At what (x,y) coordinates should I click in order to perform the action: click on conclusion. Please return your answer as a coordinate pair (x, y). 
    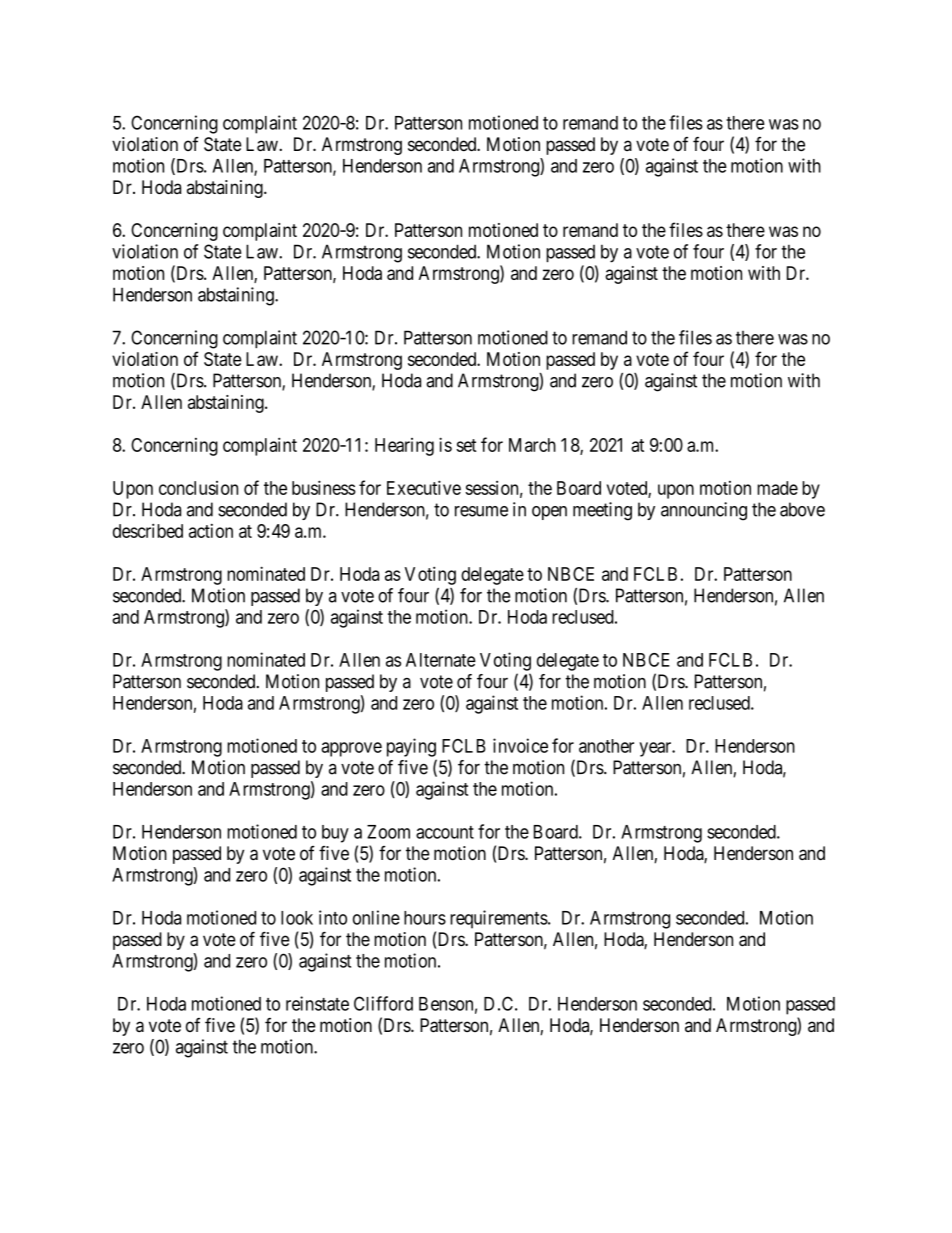
    Looking at the image, I should click on (198, 488).
